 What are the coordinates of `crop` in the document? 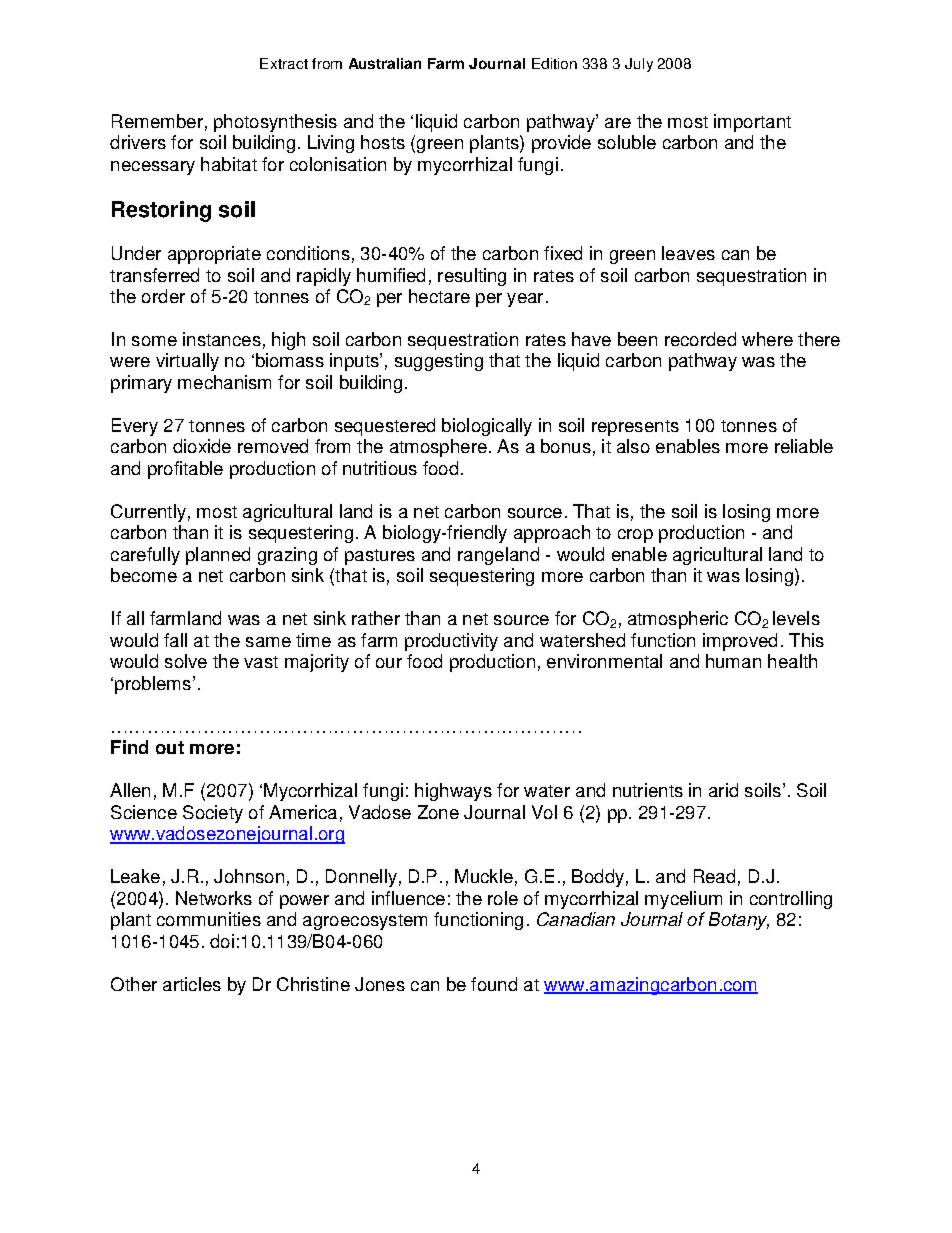 It's located at (635, 536).
